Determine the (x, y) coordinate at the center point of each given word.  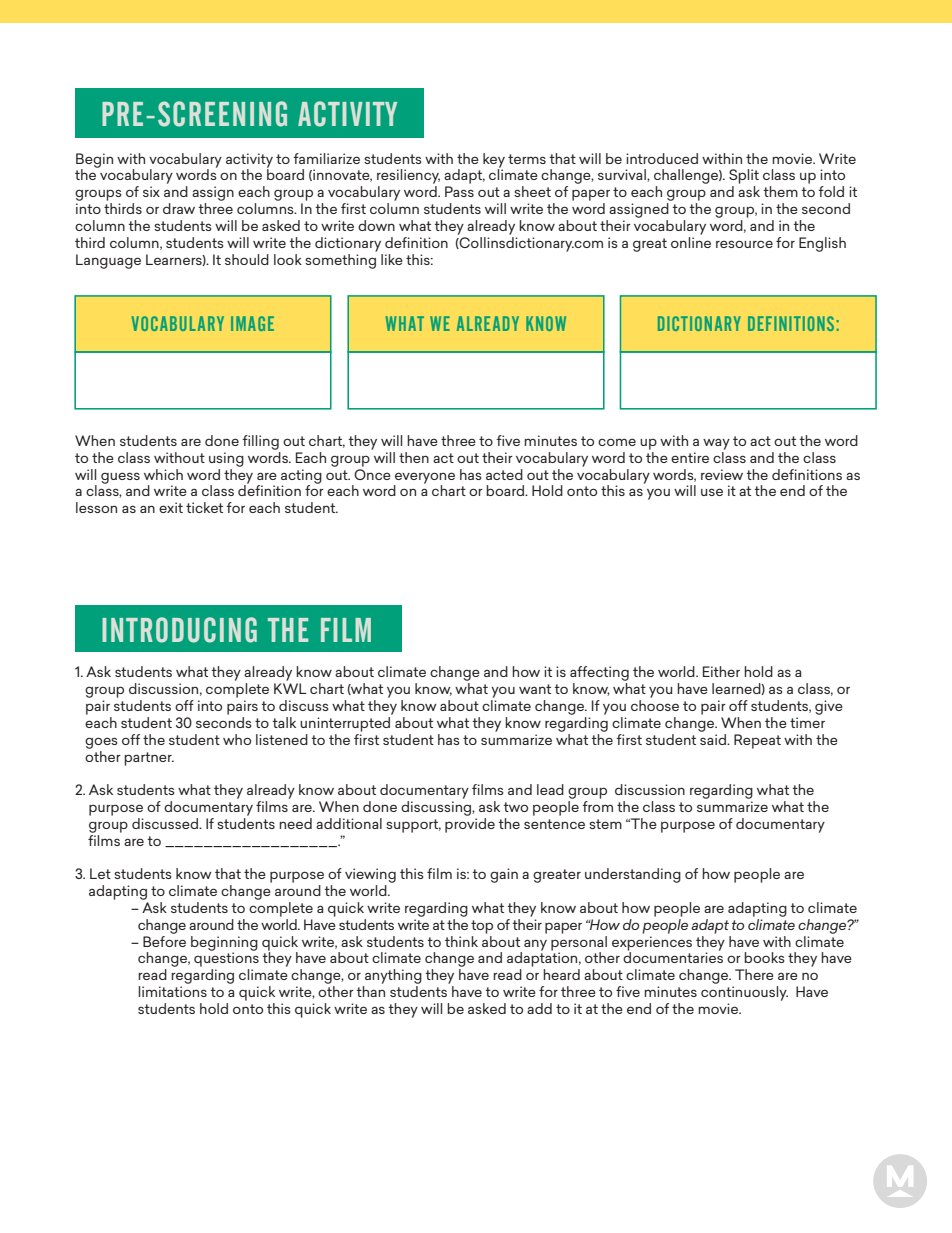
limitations (172, 991)
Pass (459, 191)
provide (470, 824)
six (151, 191)
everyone (424, 479)
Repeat (757, 741)
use (712, 492)
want (535, 689)
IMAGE (252, 323)
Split (744, 176)
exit (171, 507)
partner (149, 759)
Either (721, 671)
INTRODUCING (179, 630)
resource (744, 244)
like (392, 259)
